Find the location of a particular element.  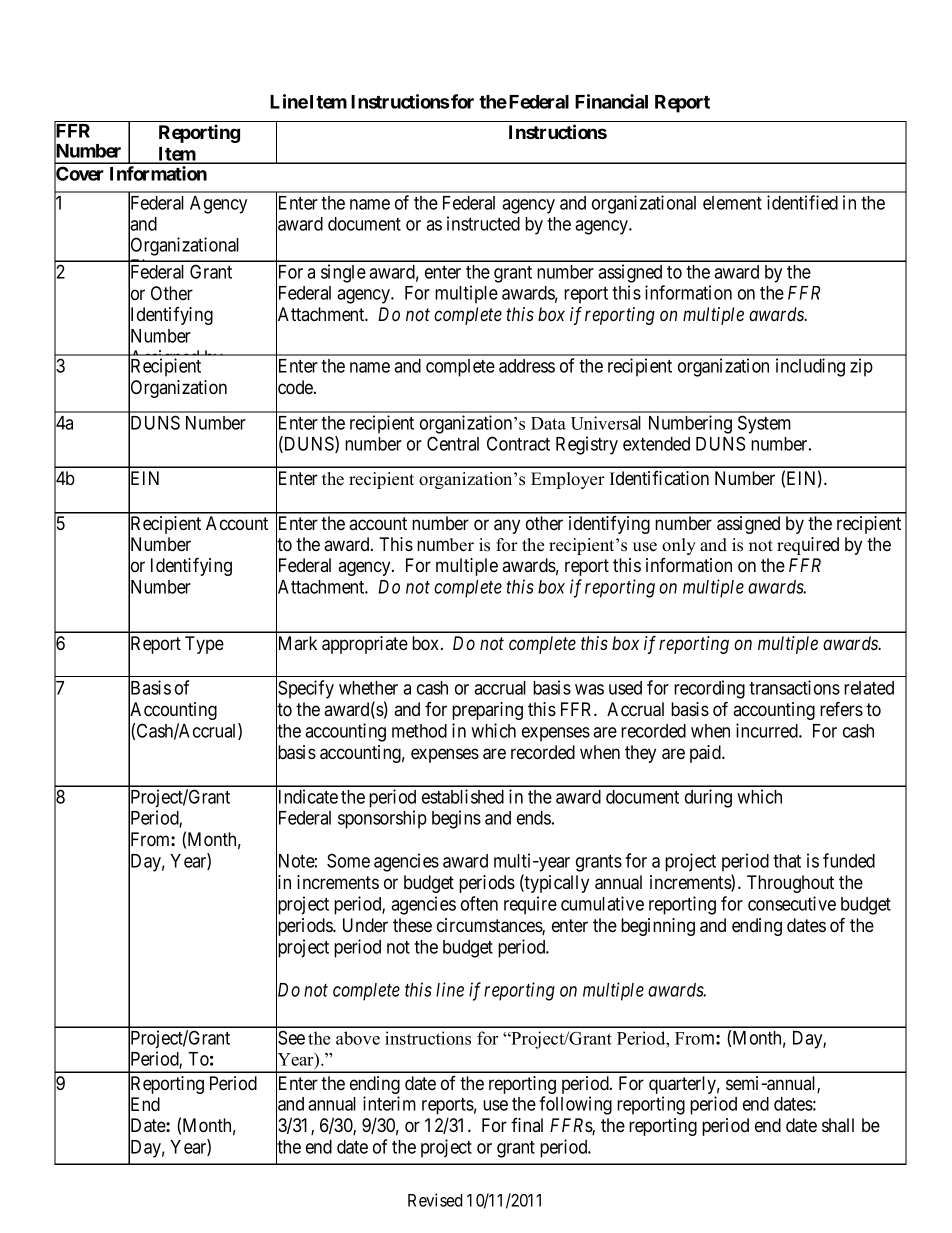

single is located at coordinates (343, 273).
